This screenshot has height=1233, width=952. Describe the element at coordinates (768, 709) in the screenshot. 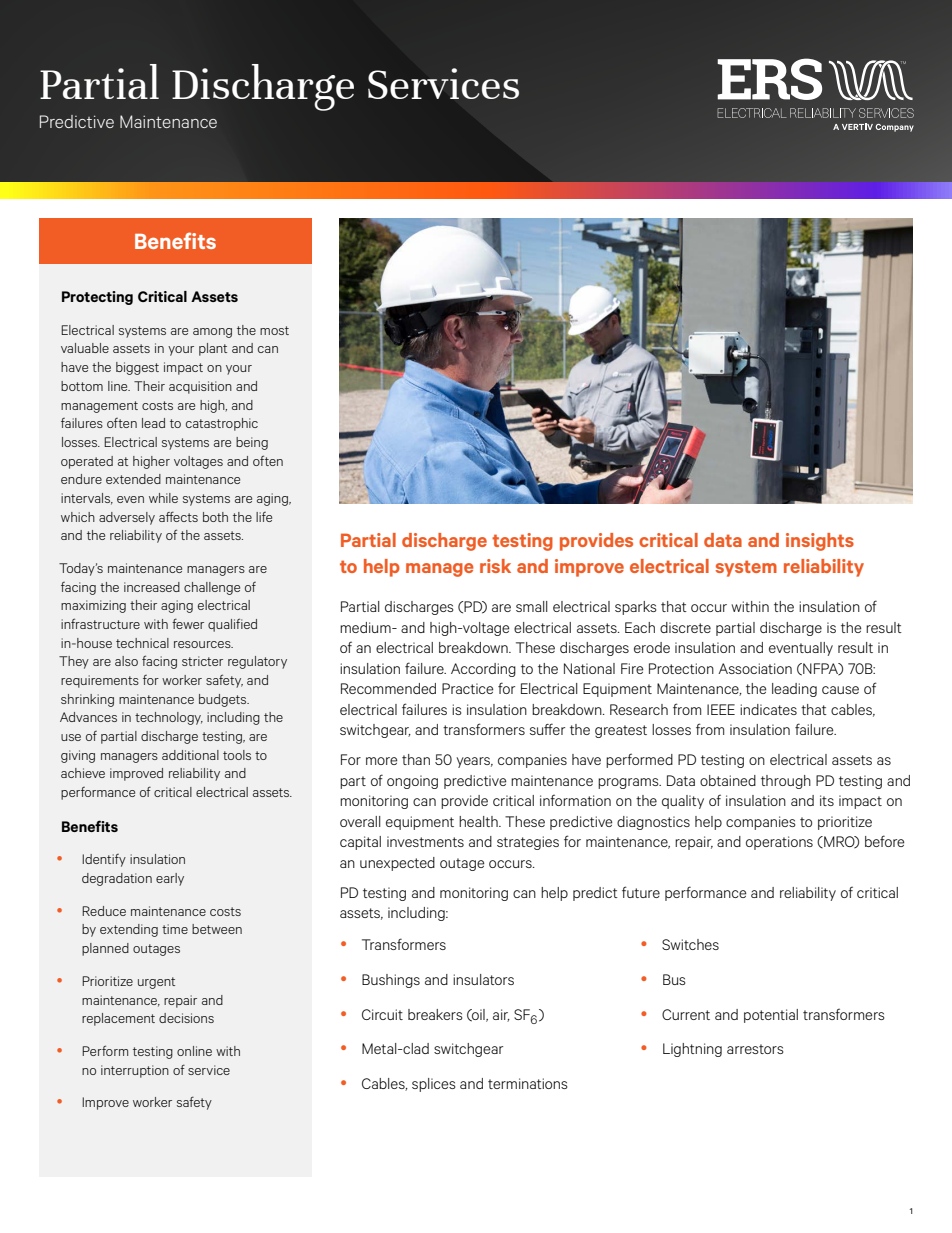

I see `indicates` at that location.
